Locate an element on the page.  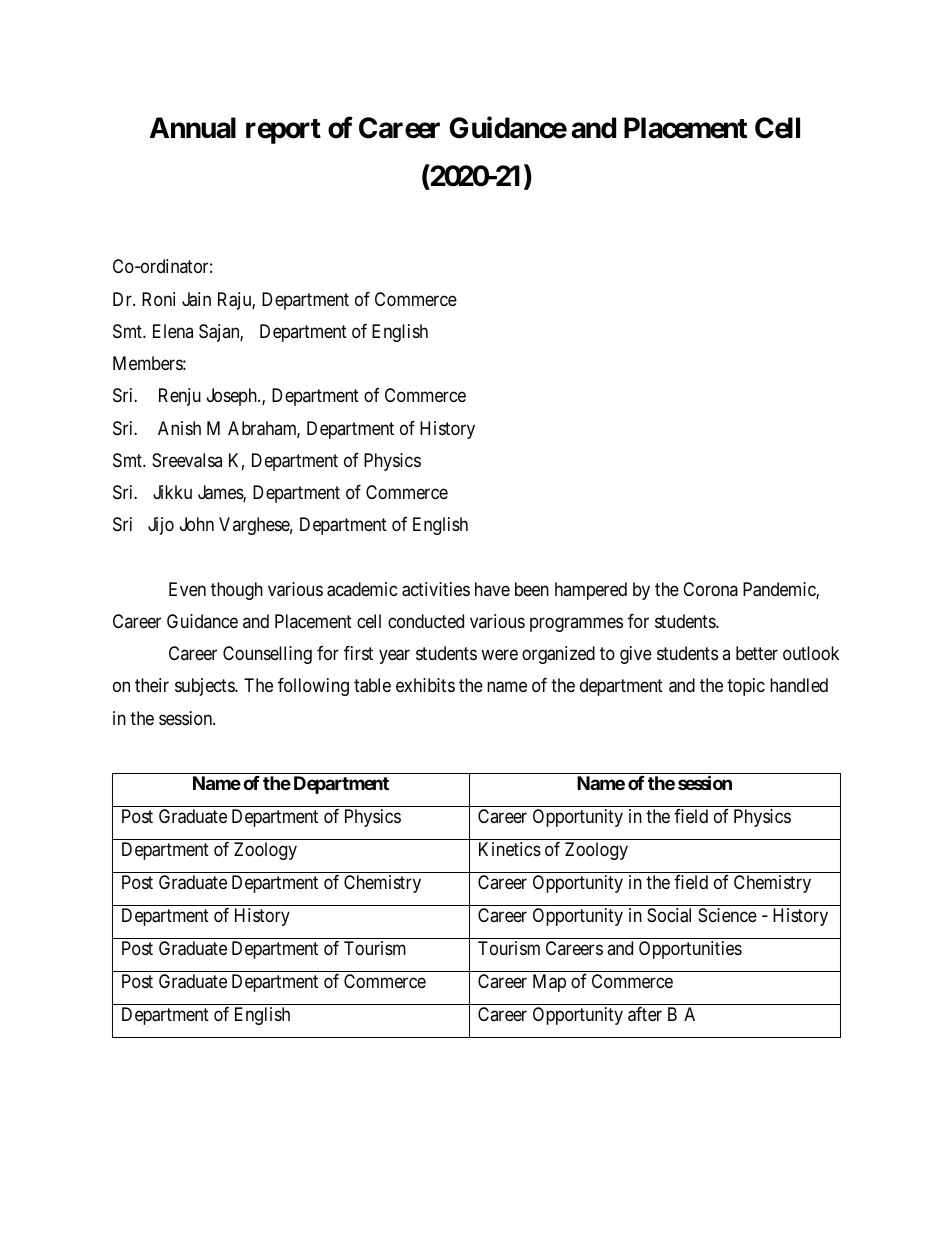
topic is located at coordinates (746, 687).
